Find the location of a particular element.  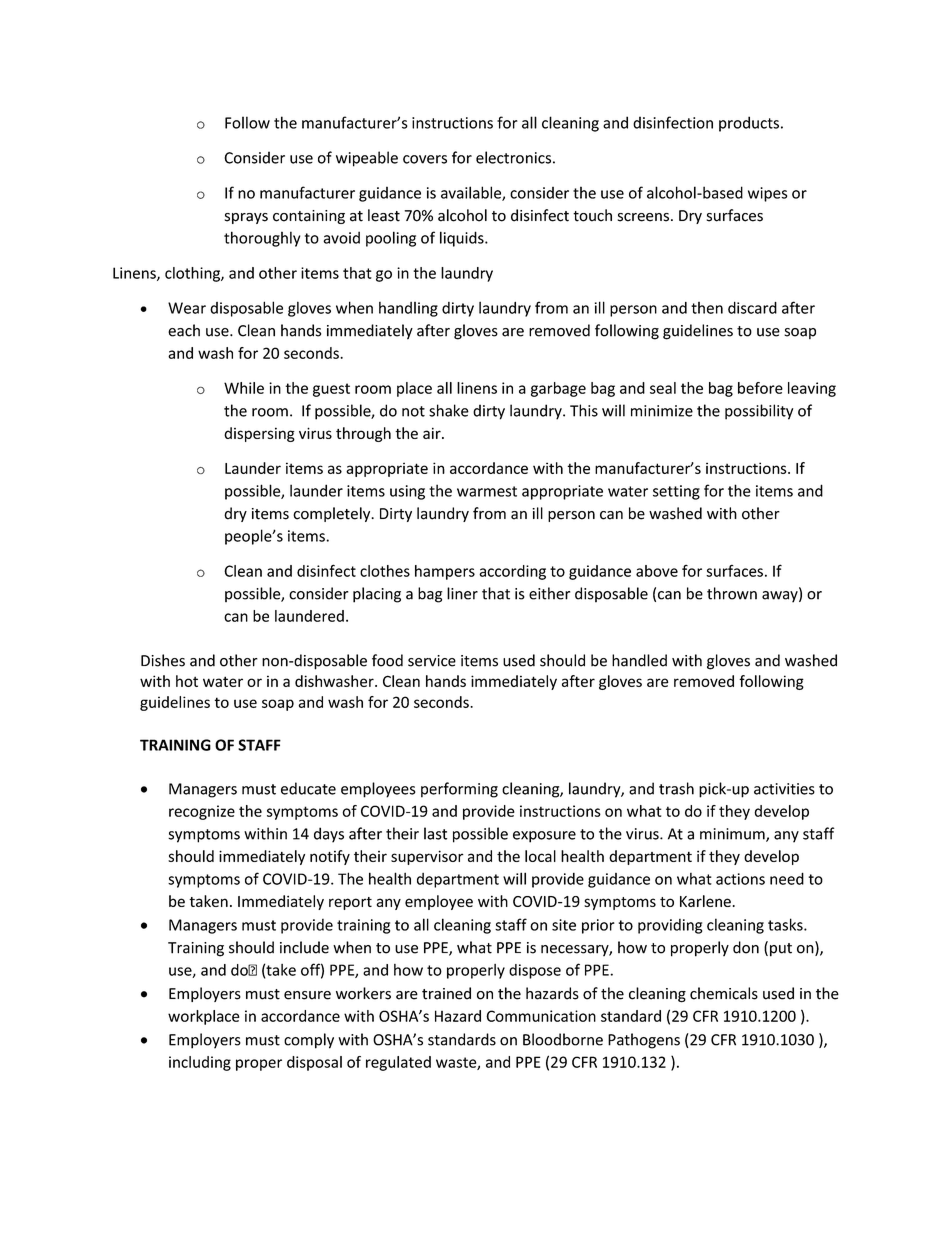

dispersing is located at coordinates (259, 434).
